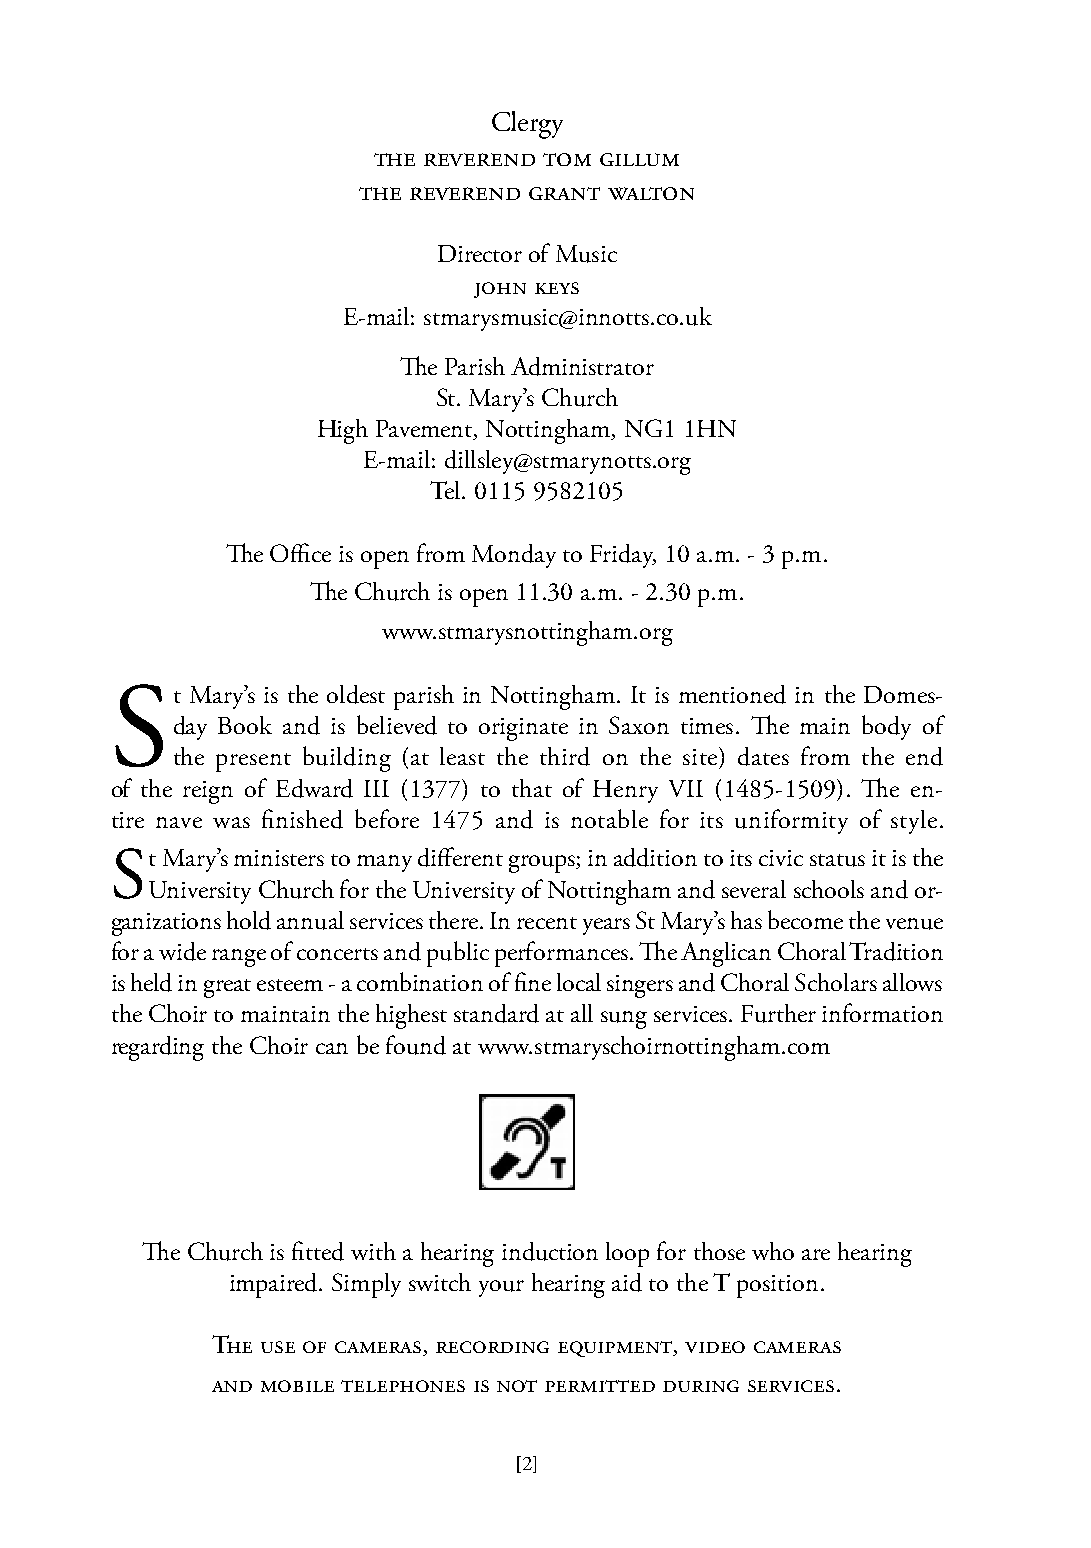 The image size is (1091, 1548). I want to click on position, so click(777, 1286).
